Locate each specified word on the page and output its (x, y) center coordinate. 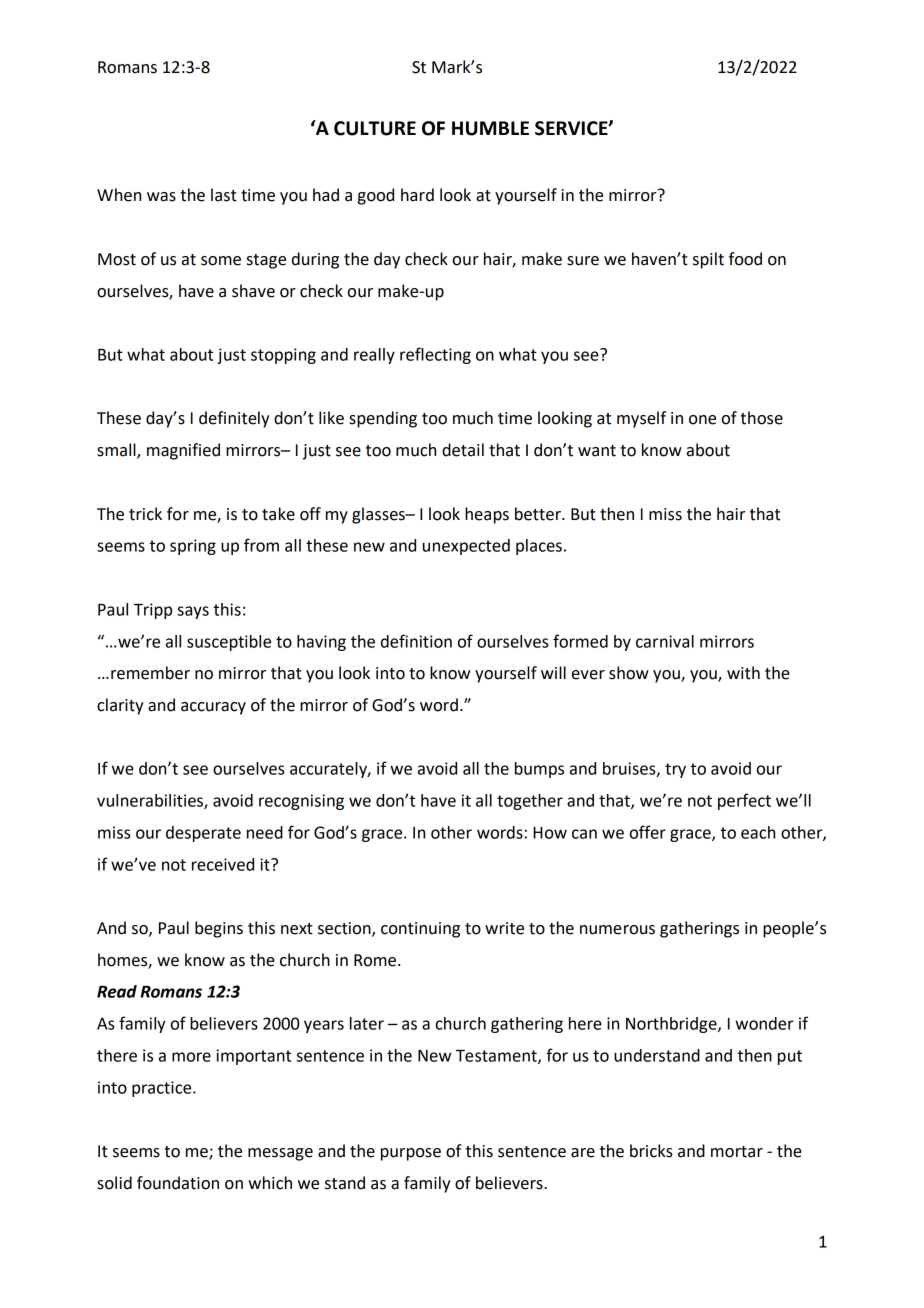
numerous (617, 930)
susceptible (229, 643)
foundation (178, 1183)
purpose (411, 1154)
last (224, 195)
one (702, 420)
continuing (420, 930)
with (743, 673)
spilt (708, 260)
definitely (234, 419)
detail (463, 450)
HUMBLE (490, 128)
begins (219, 929)
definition (416, 641)
